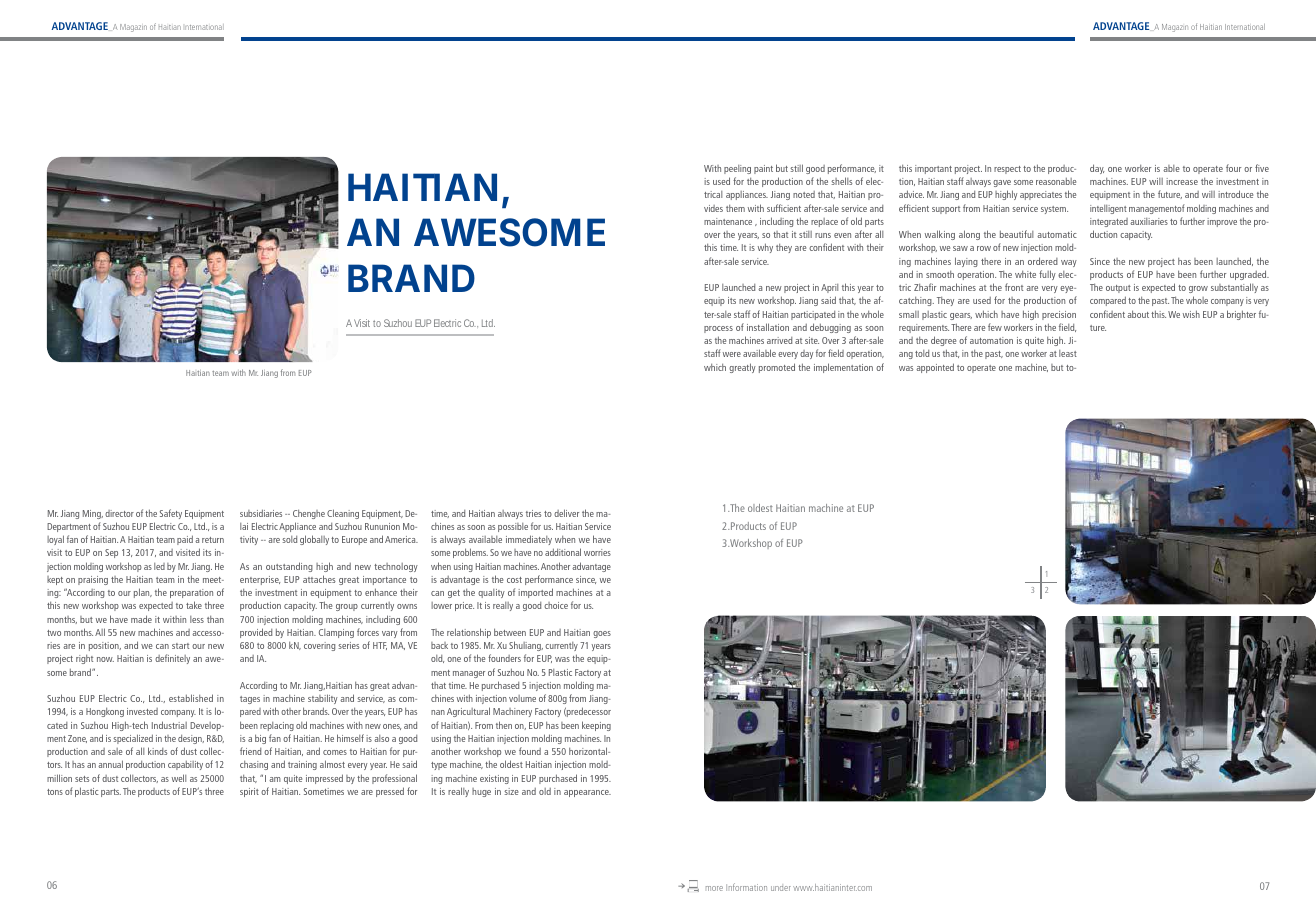 The height and width of the image is (905, 1316). Describe the element at coordinates (191, 739) in the image. I see `design` at that location.
